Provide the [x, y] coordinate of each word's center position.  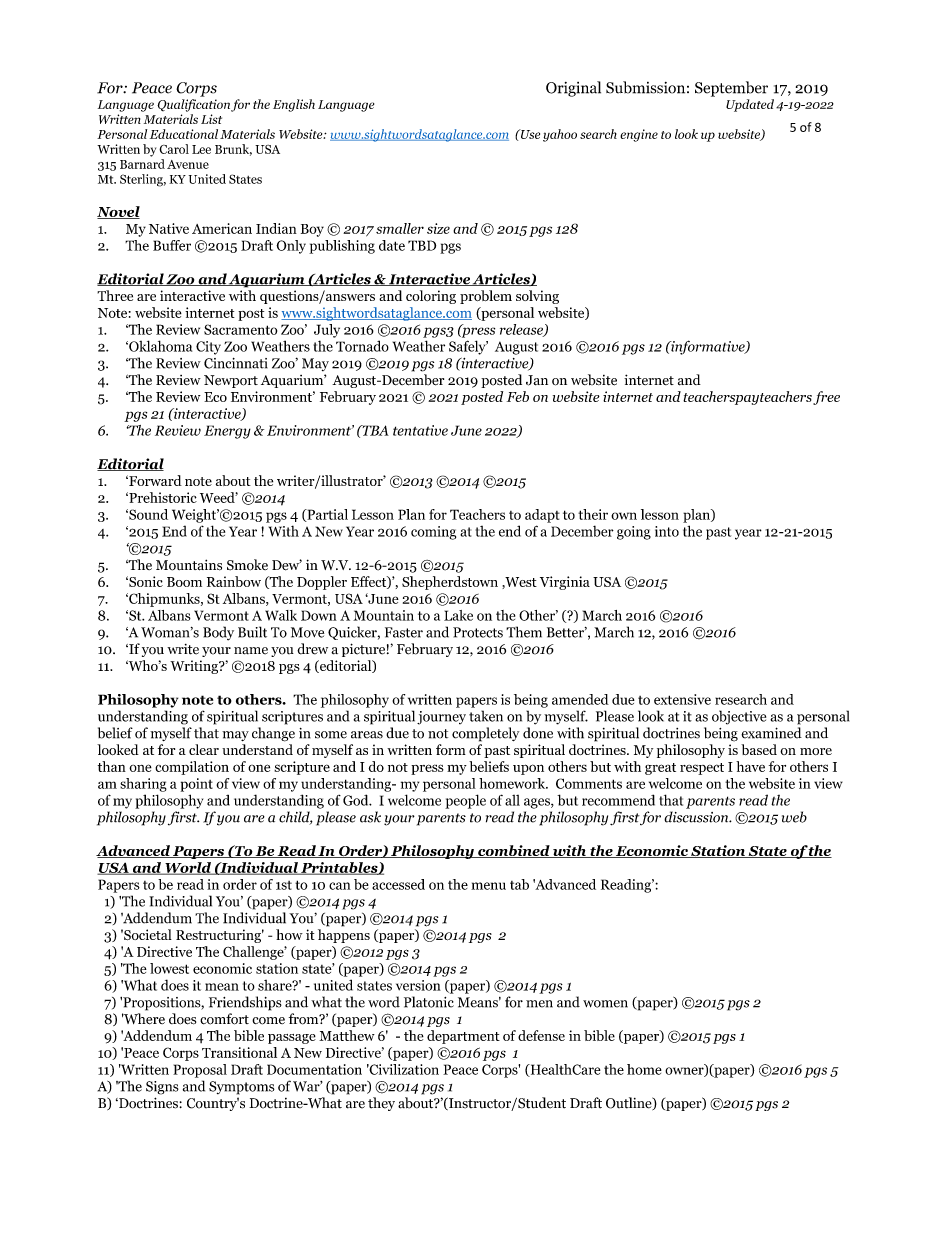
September [731, 89]
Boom [184, 582]
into [667, 531]
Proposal [200, 1071]
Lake [458, 615]
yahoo [560, 135]
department [463, 1037]
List [211, 119]
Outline [630, 1103]
